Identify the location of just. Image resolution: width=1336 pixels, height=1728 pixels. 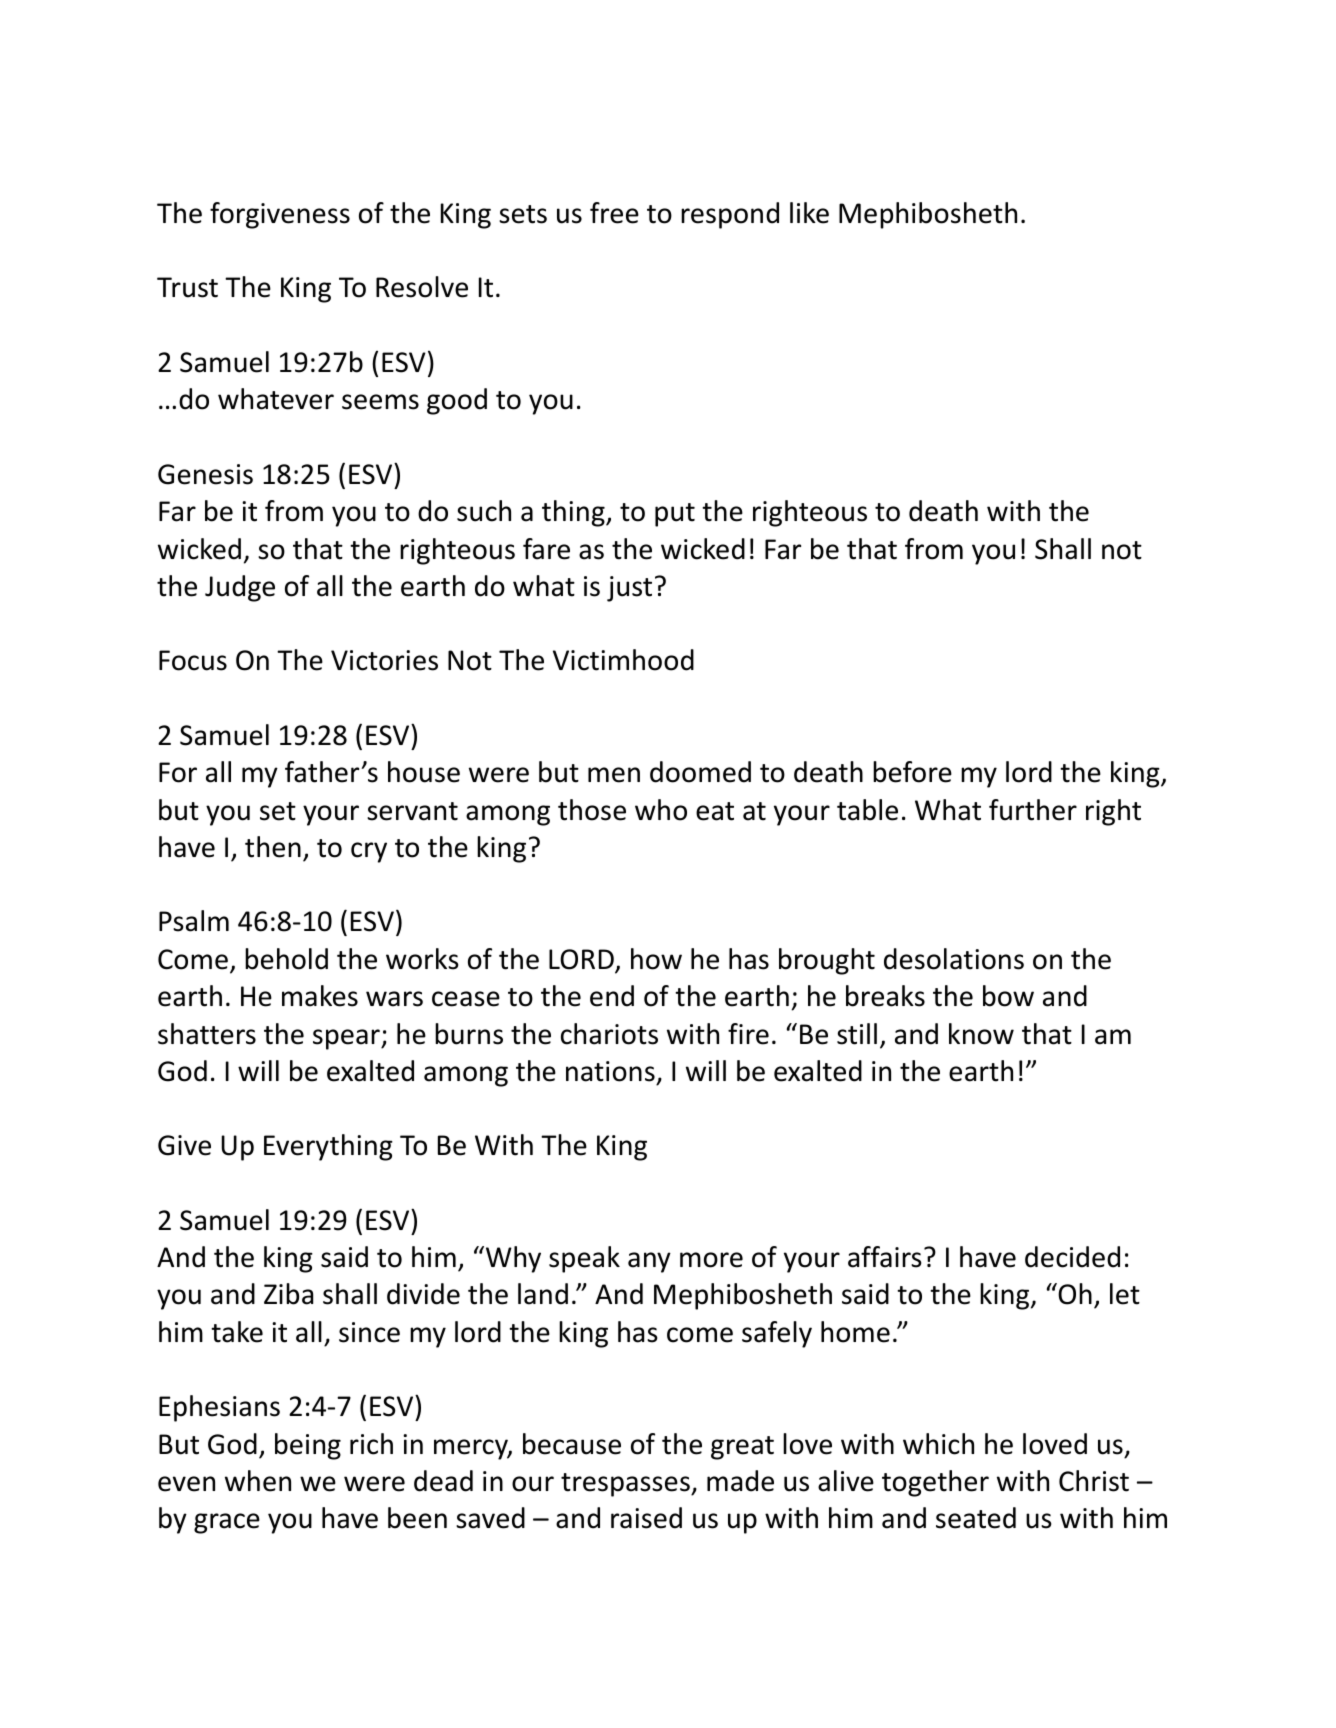
(629, 589).
